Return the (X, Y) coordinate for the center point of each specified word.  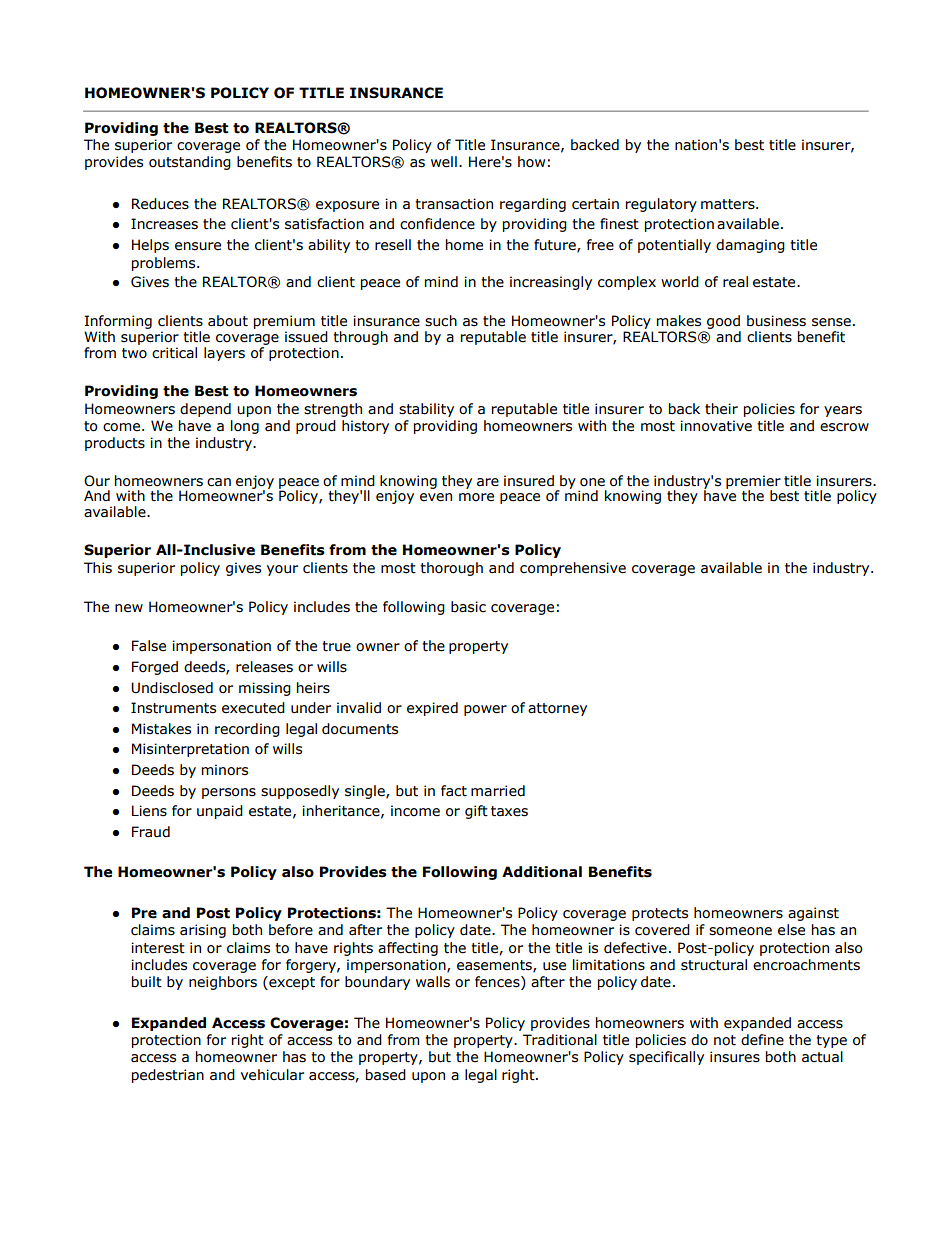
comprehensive (573, 569)
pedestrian (168, 1076)
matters (729, 204)
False (149, 646)
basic (468, 607)
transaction (454, 204)
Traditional (560, 1040)
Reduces (160, 204)
